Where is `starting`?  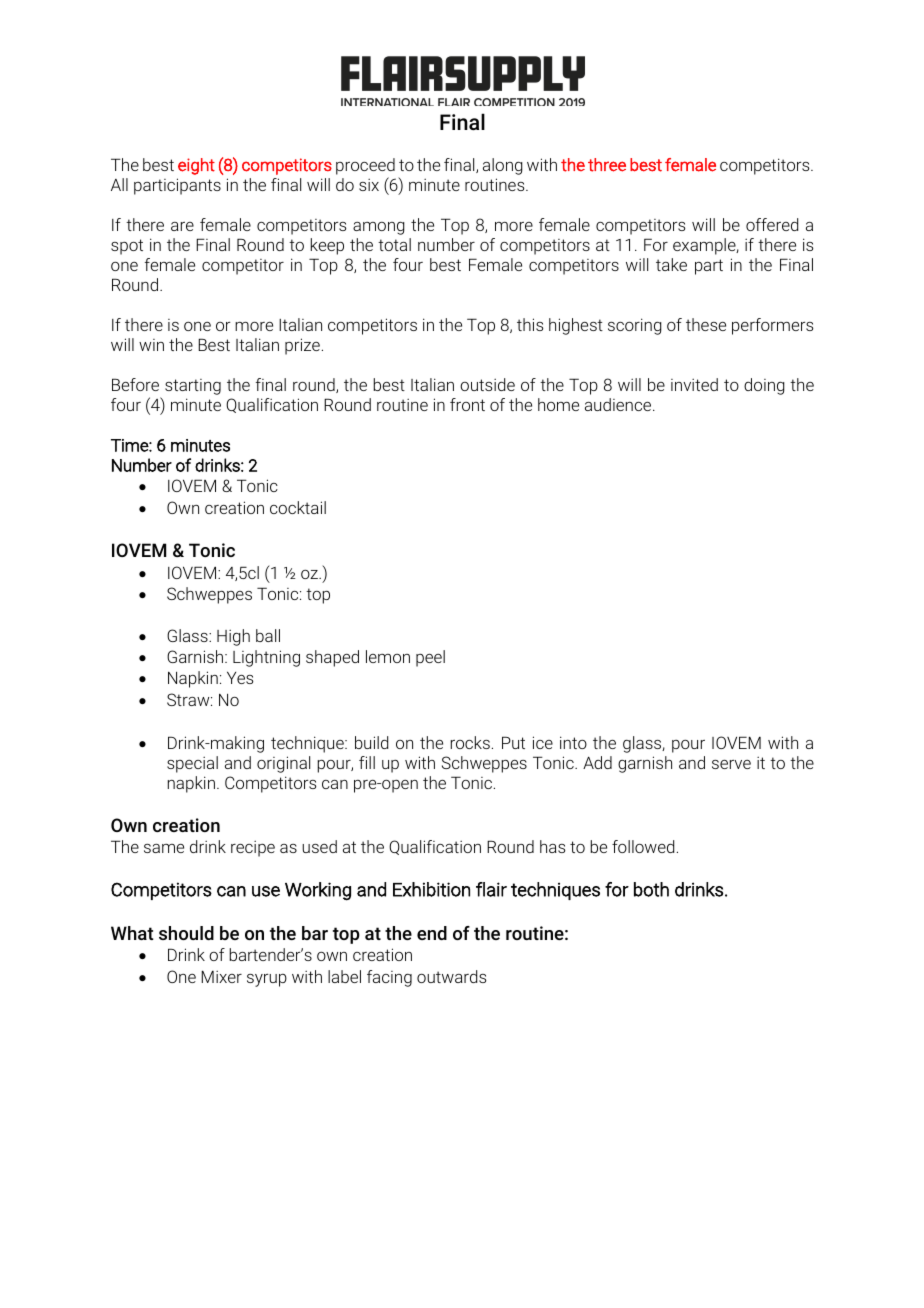 starting is located at coordinates (193, 387).
